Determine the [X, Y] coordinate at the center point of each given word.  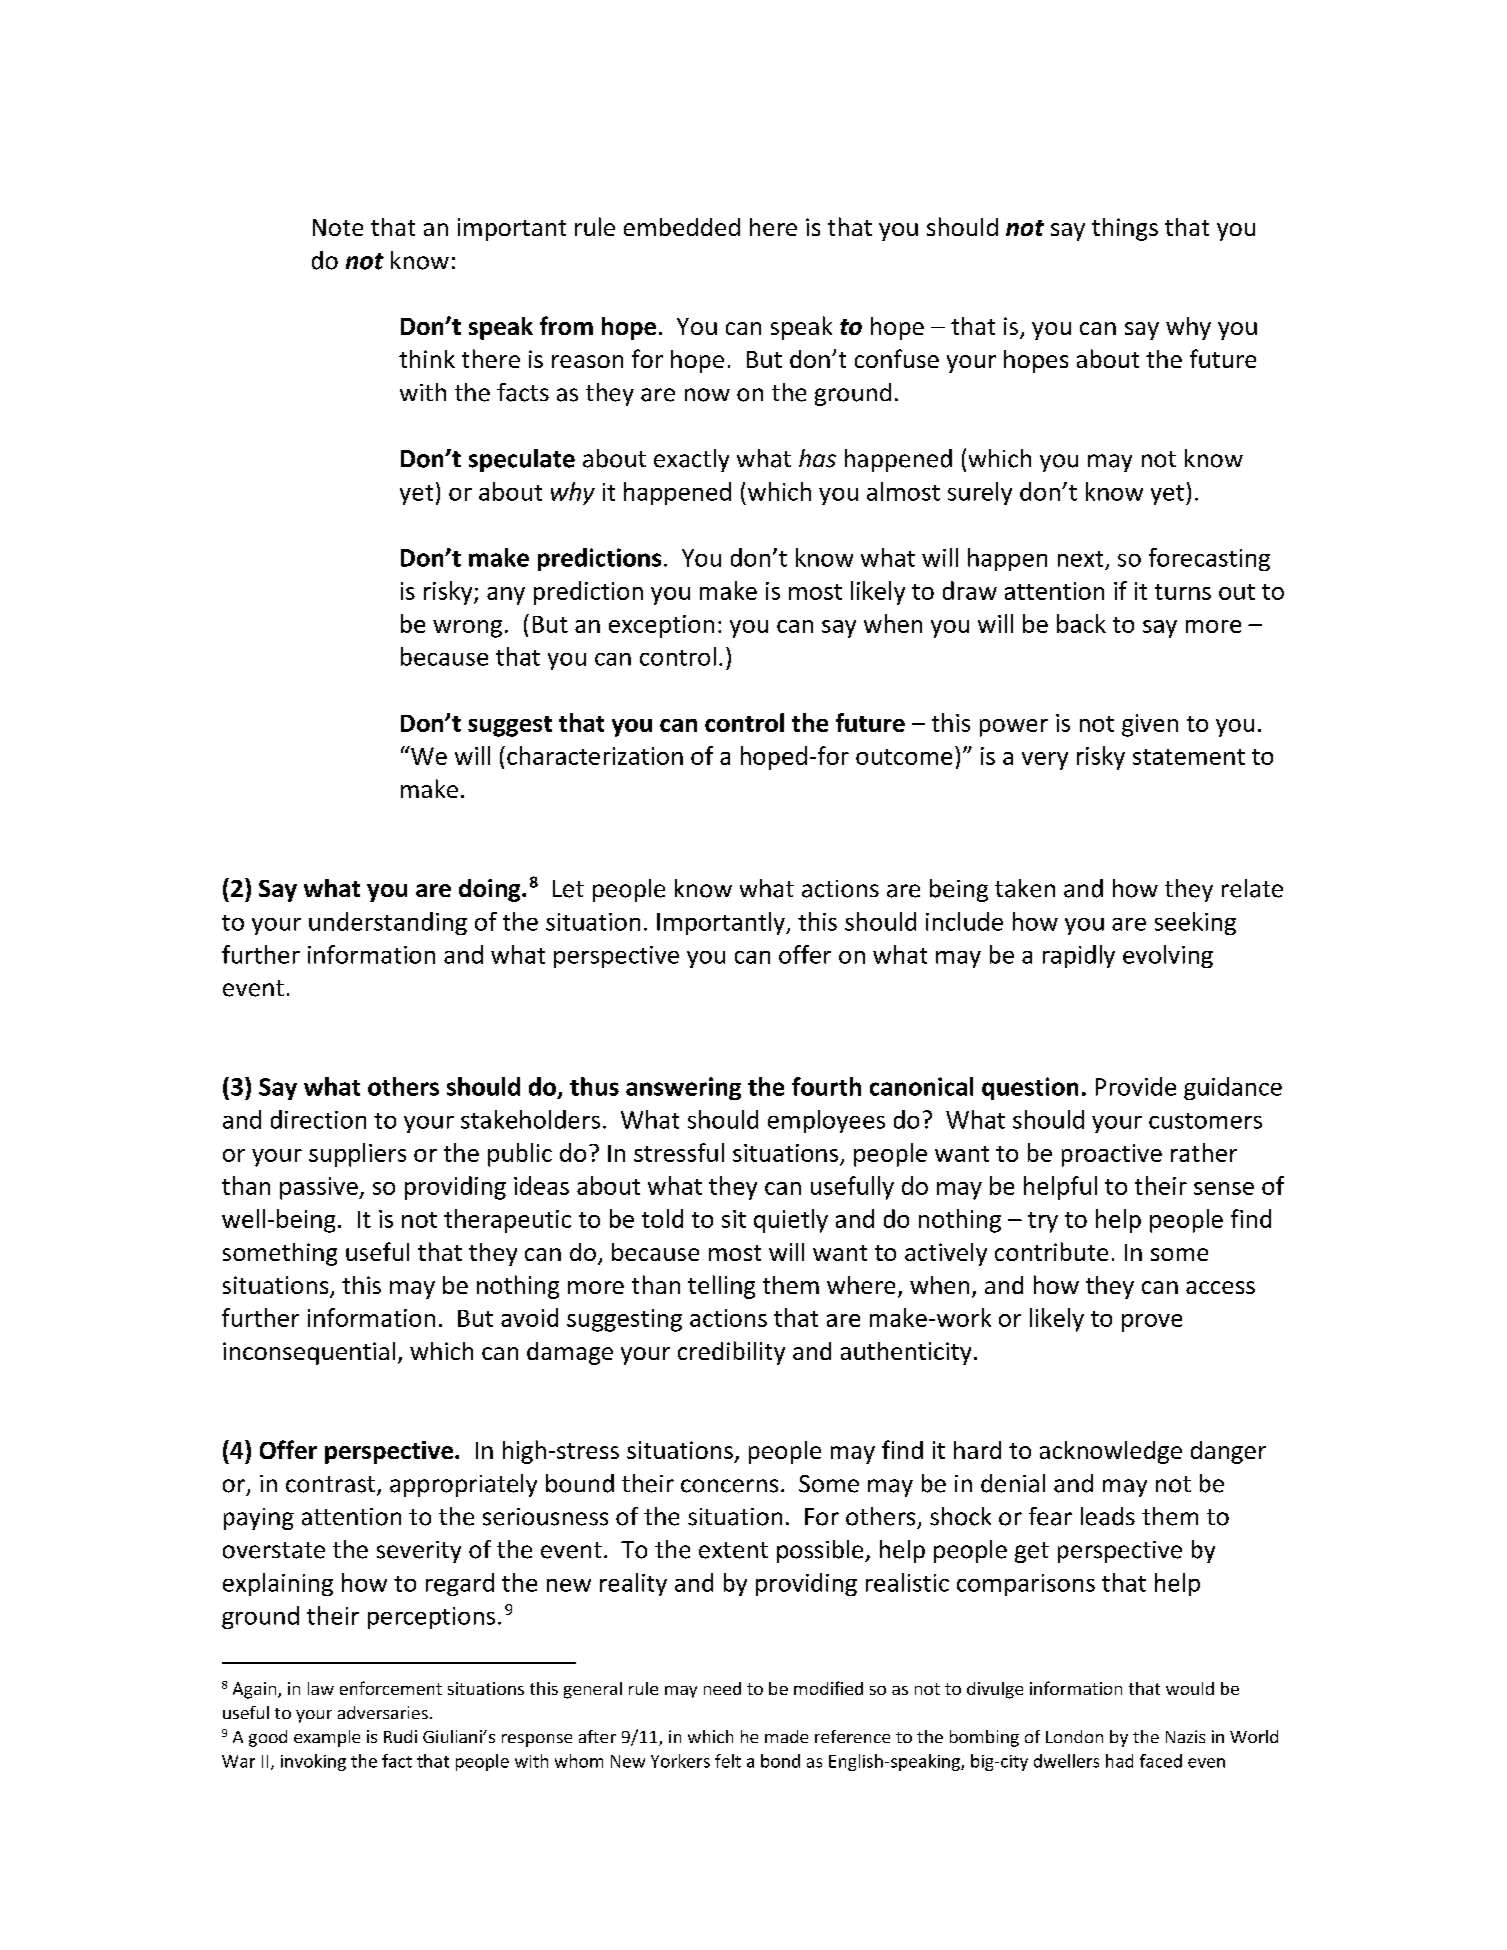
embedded [682, 227]
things [1125, 229]
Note [338, 227]
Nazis [1185, 1736]
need [722, 1688]
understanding [388, 923]
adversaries [383, 1712]
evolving [1168, 956]
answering [683, 1088]
